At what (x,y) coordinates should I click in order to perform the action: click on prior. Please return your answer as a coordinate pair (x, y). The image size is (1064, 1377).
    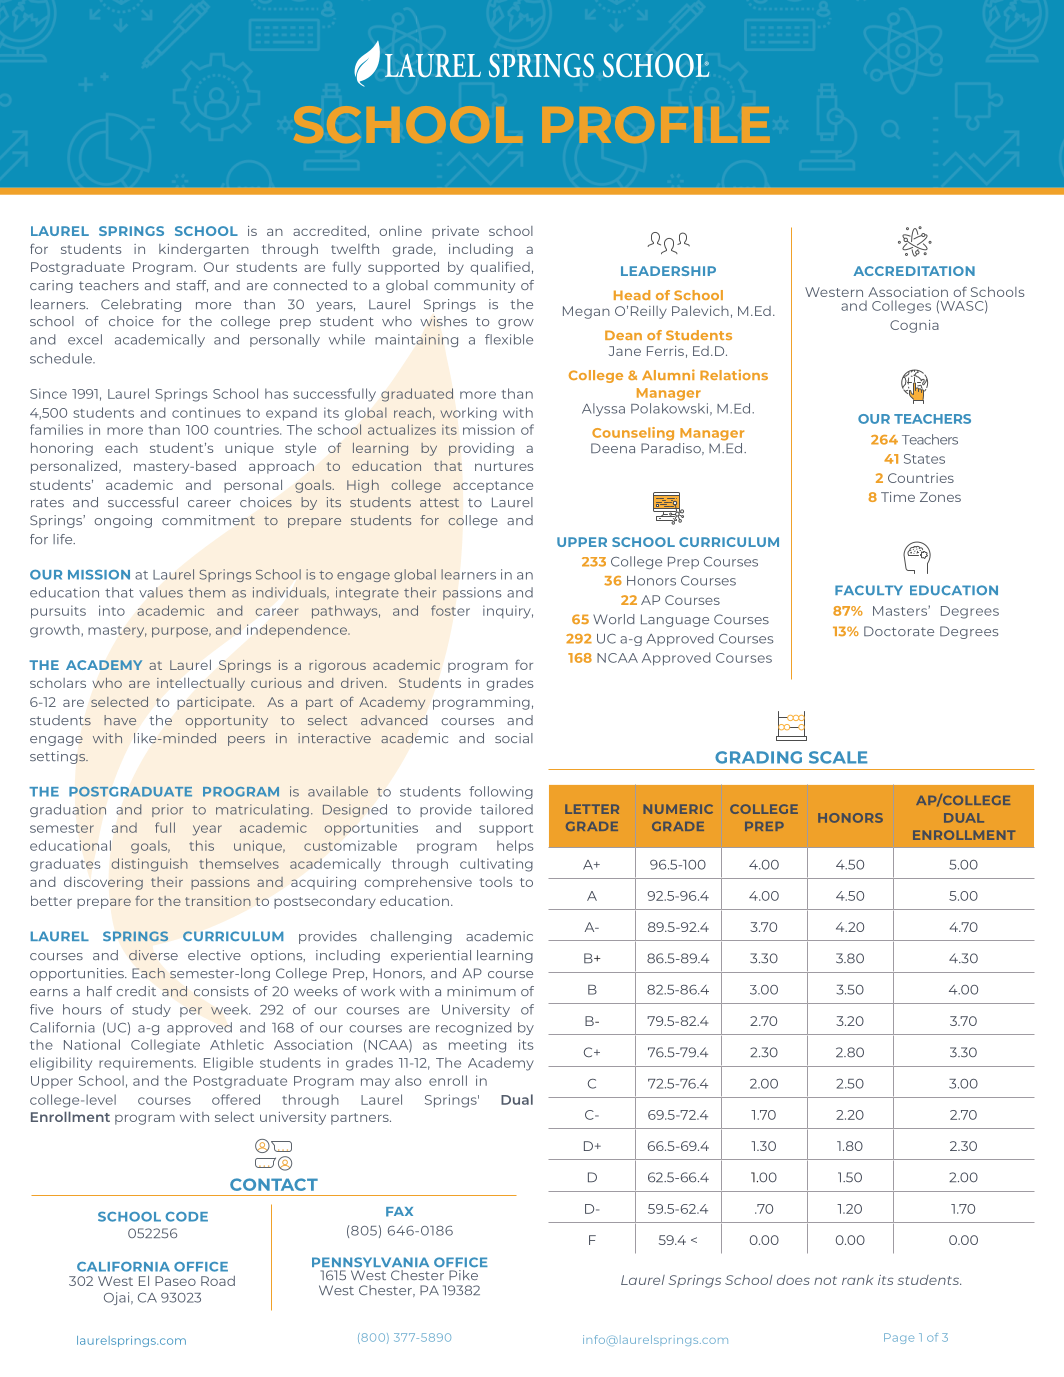
    Looking at the image, I should click on (167, 810).
